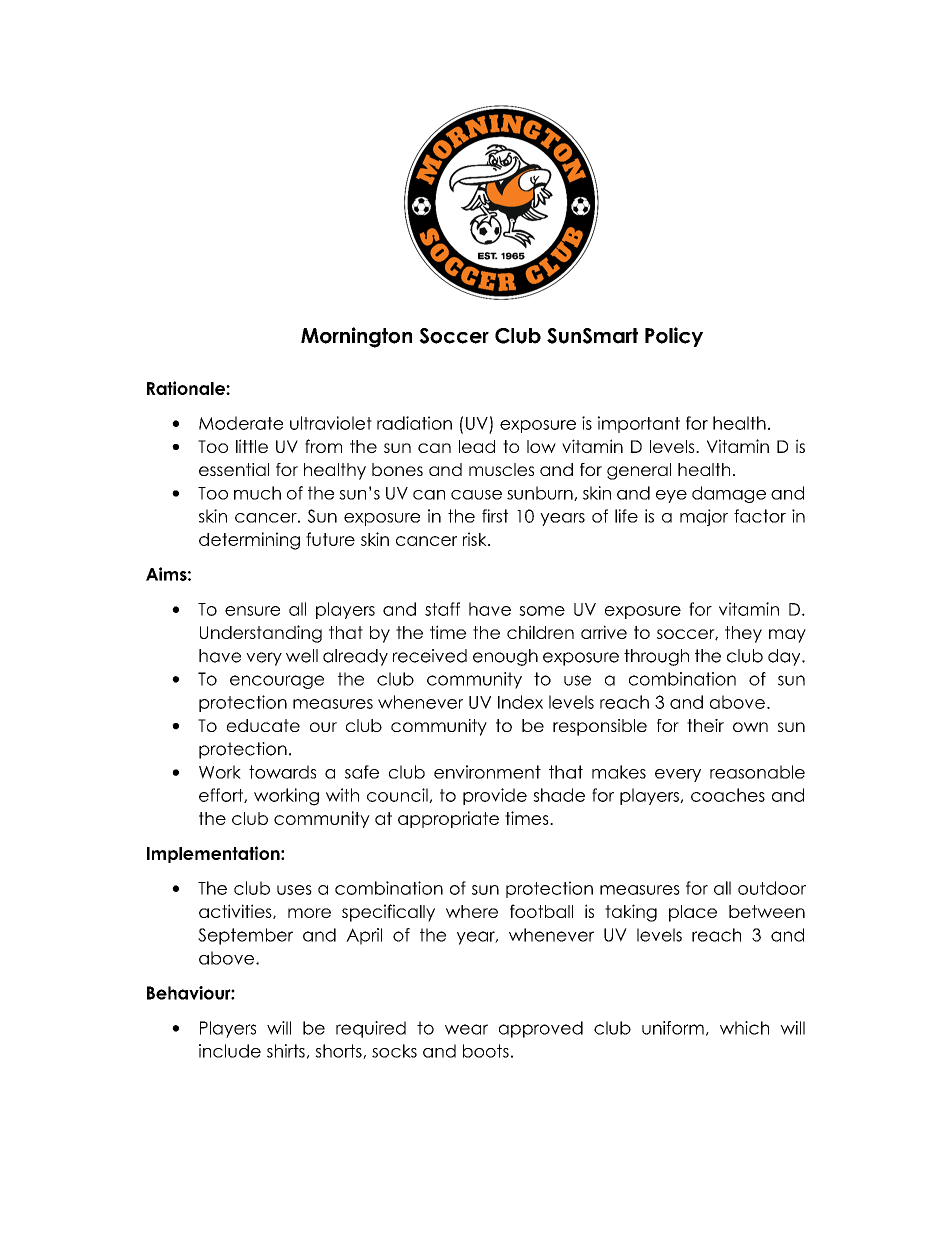 The width and height of the document is (952, 1233). Describe the element at coordinates (495, 796) in the document. I see `provide` at that location.
